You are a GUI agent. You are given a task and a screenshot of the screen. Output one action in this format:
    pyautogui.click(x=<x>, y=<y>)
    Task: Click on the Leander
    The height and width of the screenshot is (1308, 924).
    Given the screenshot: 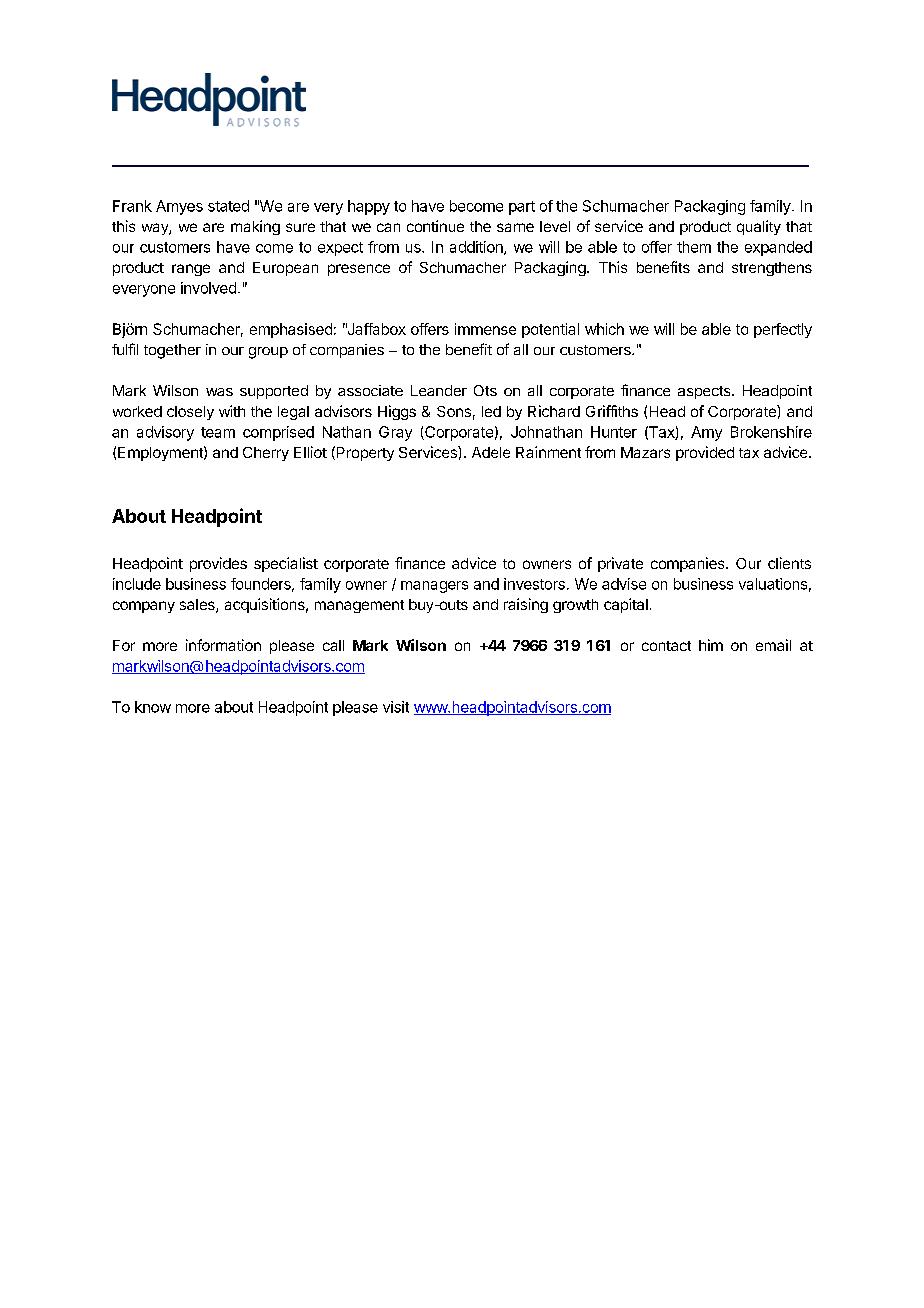 What is the action you would take?
    pyautogui.click(x=439, y=390)
